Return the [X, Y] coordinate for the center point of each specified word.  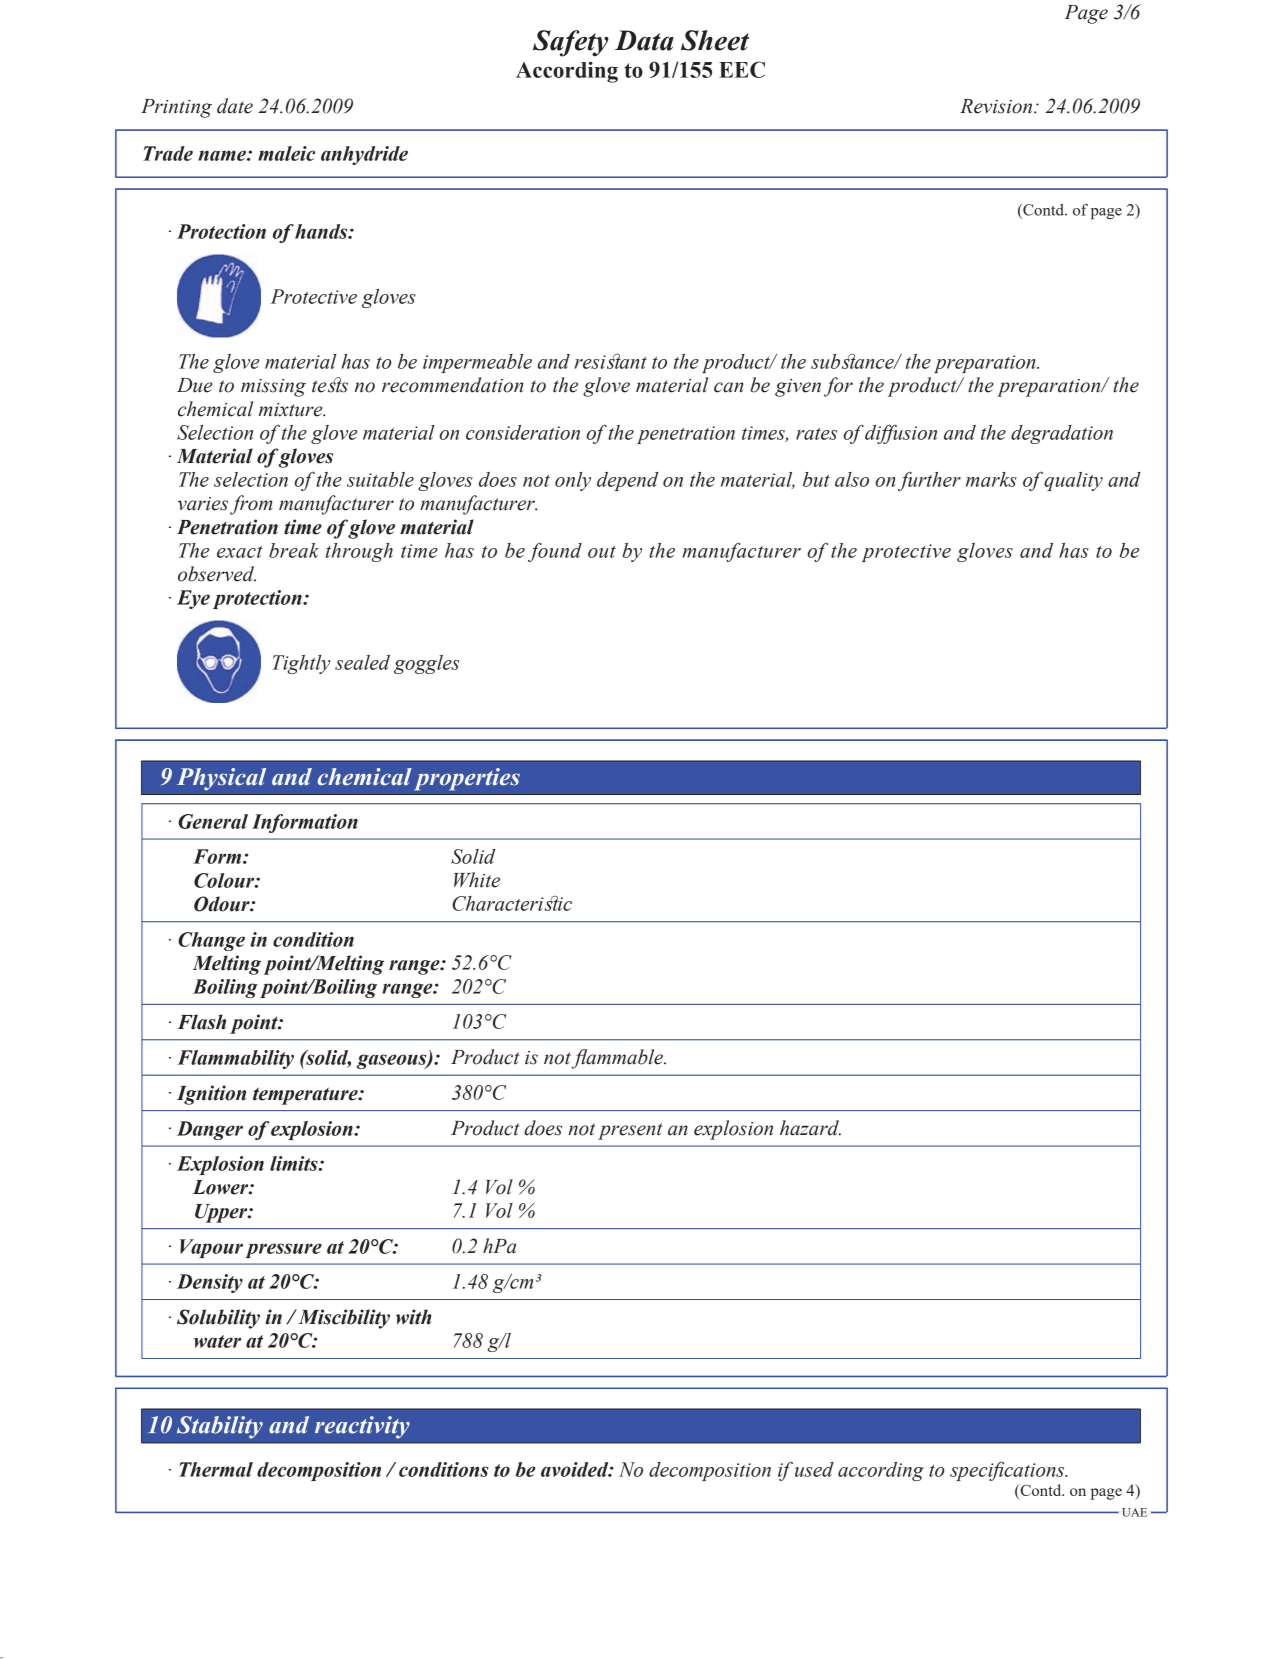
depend [627, 481]
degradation [1062, 434]
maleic [286, 153]
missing [273, 388]
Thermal [216, 1469]
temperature [306, 1096]
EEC [742, 69]
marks [991, 479]
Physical [221, 779]
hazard [810, 1128]
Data [644, 40]
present [630, 1131]
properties [467, 779]
